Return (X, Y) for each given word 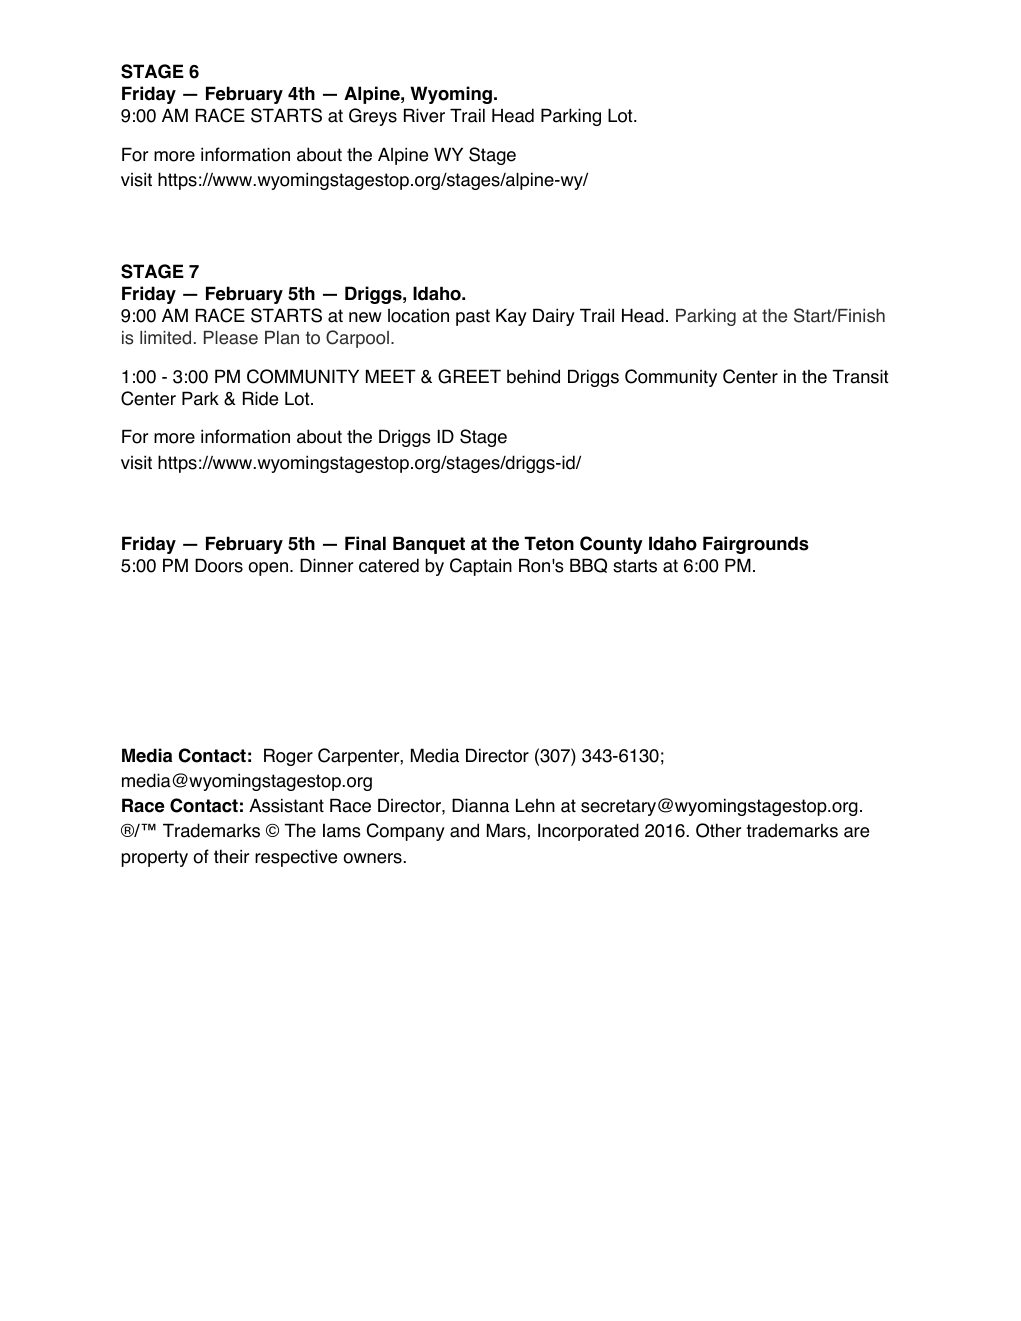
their (231, 856)
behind (533, 376)
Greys (373, 117)
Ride (260, 398)
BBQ (588, 565)
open (269, 569)
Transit (860, 376)
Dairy (554, 317)
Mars (507, 830)
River (424, 115)
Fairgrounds (756, 545)
